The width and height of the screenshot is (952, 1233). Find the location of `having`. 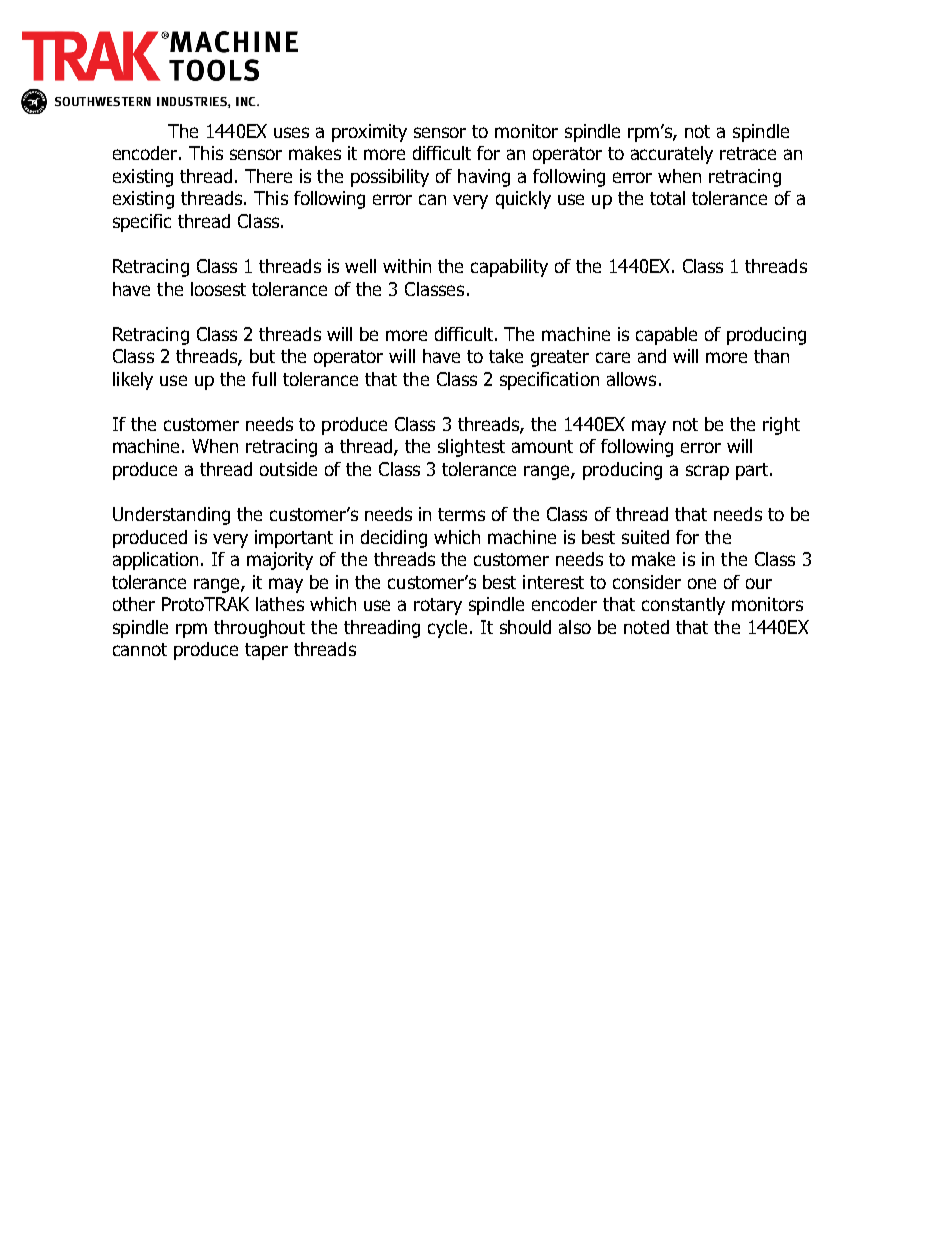

having is located at coordinates (484, 178).
